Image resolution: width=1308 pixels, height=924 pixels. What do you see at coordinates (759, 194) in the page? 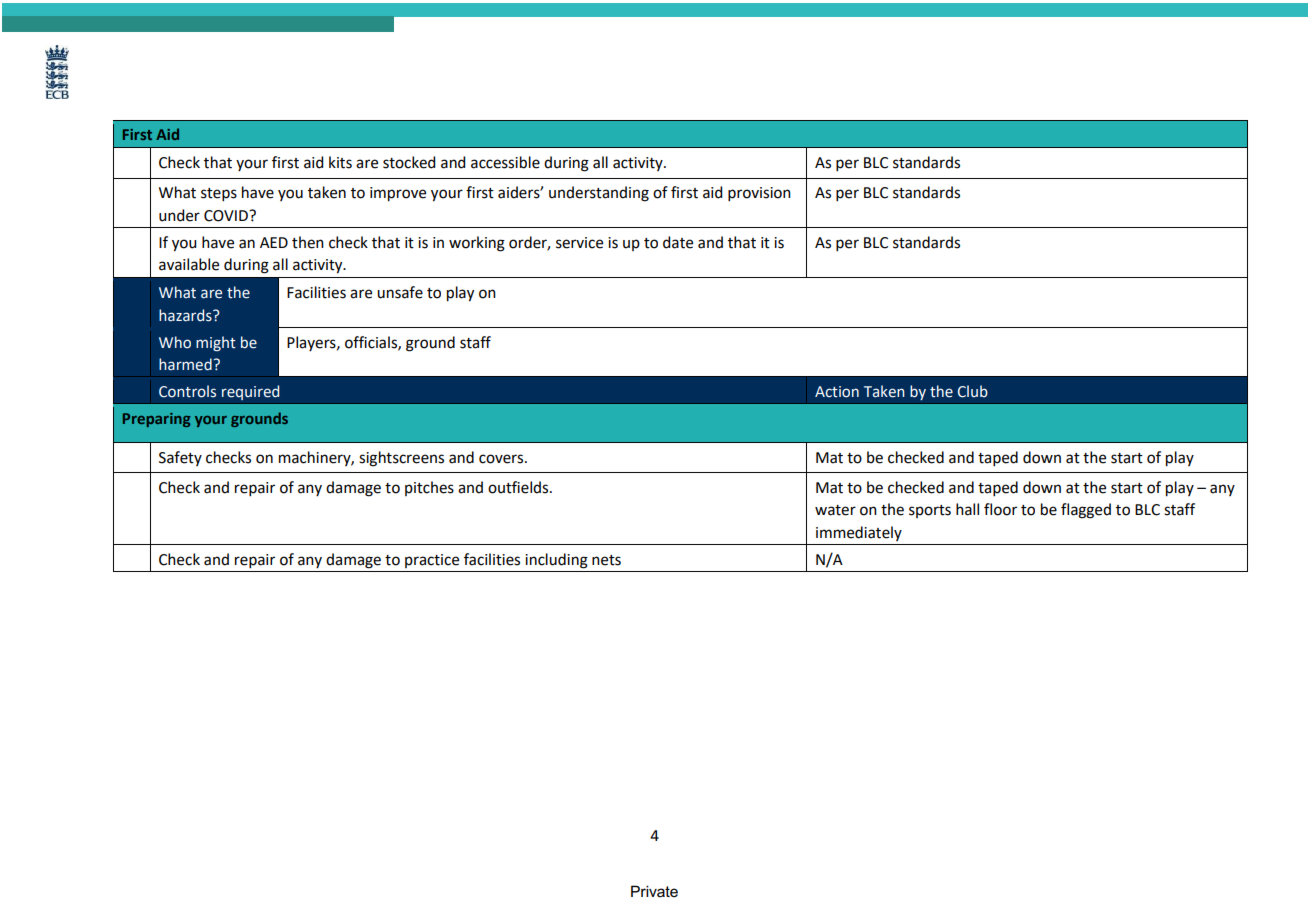
I see `provision` at bounding box center [759, 194].
